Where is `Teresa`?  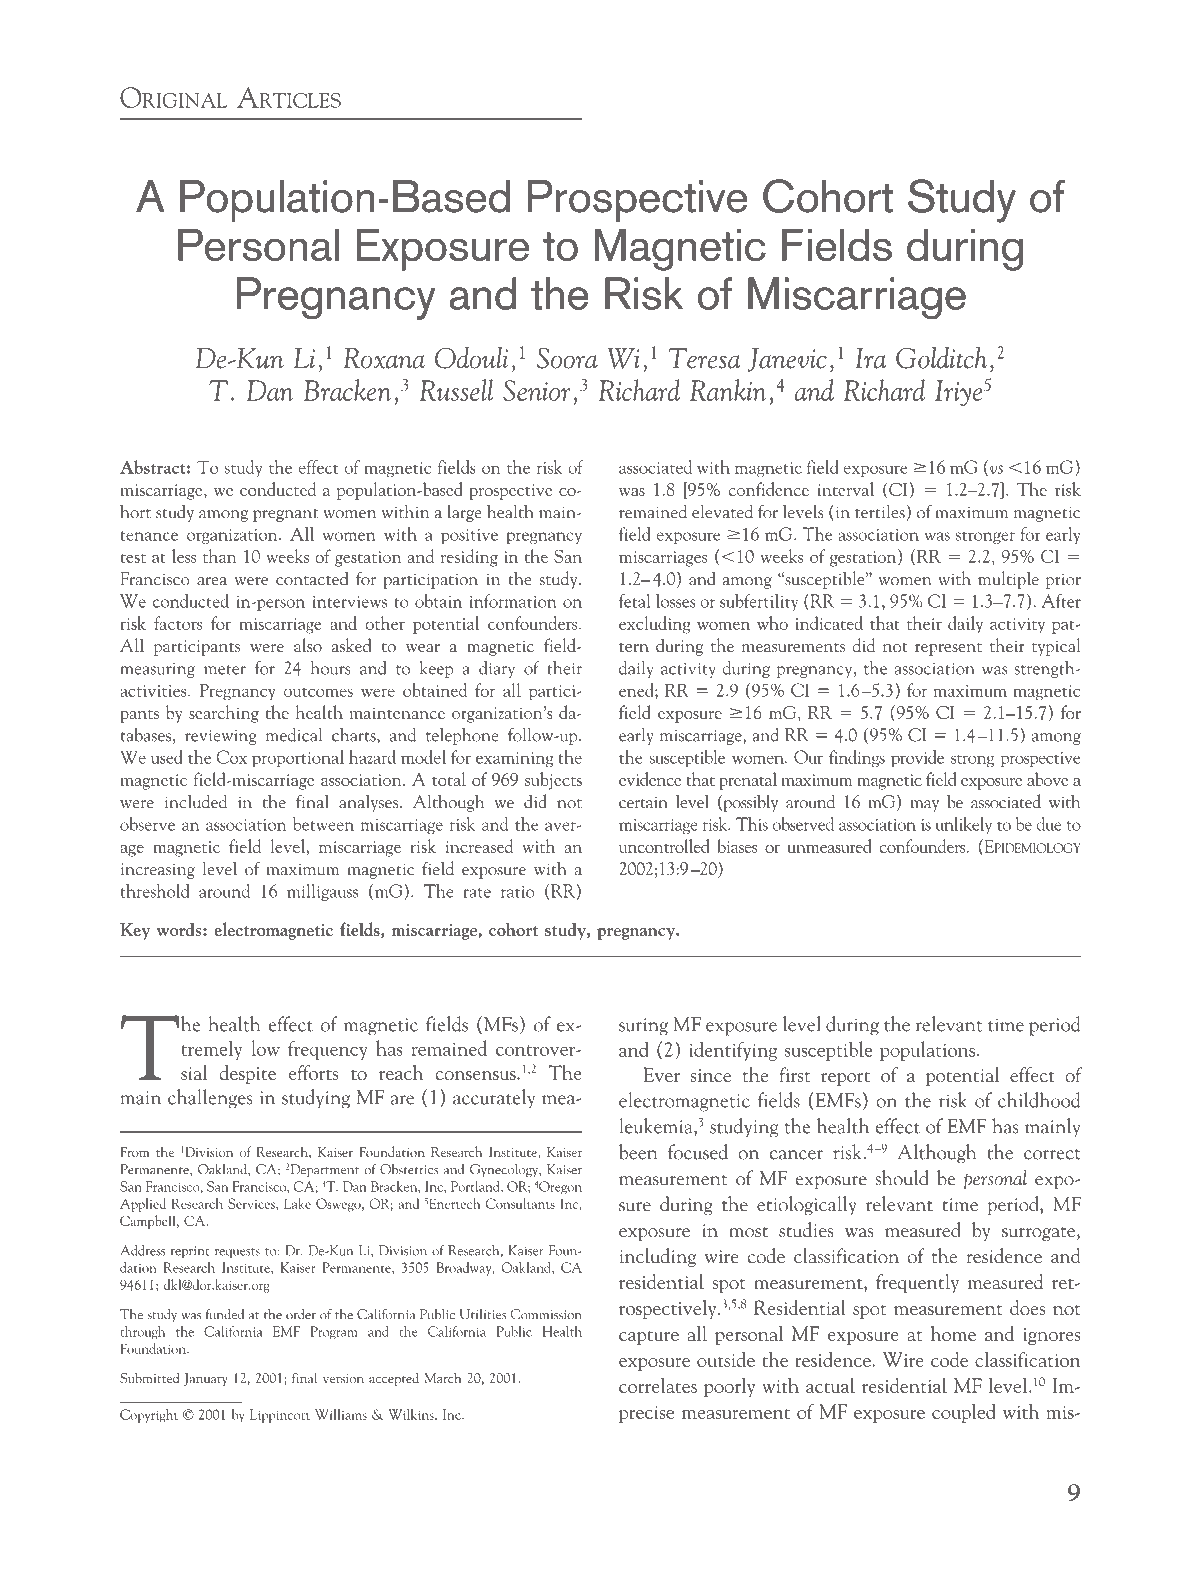 Teresa is located at coordinates (704, 358).
